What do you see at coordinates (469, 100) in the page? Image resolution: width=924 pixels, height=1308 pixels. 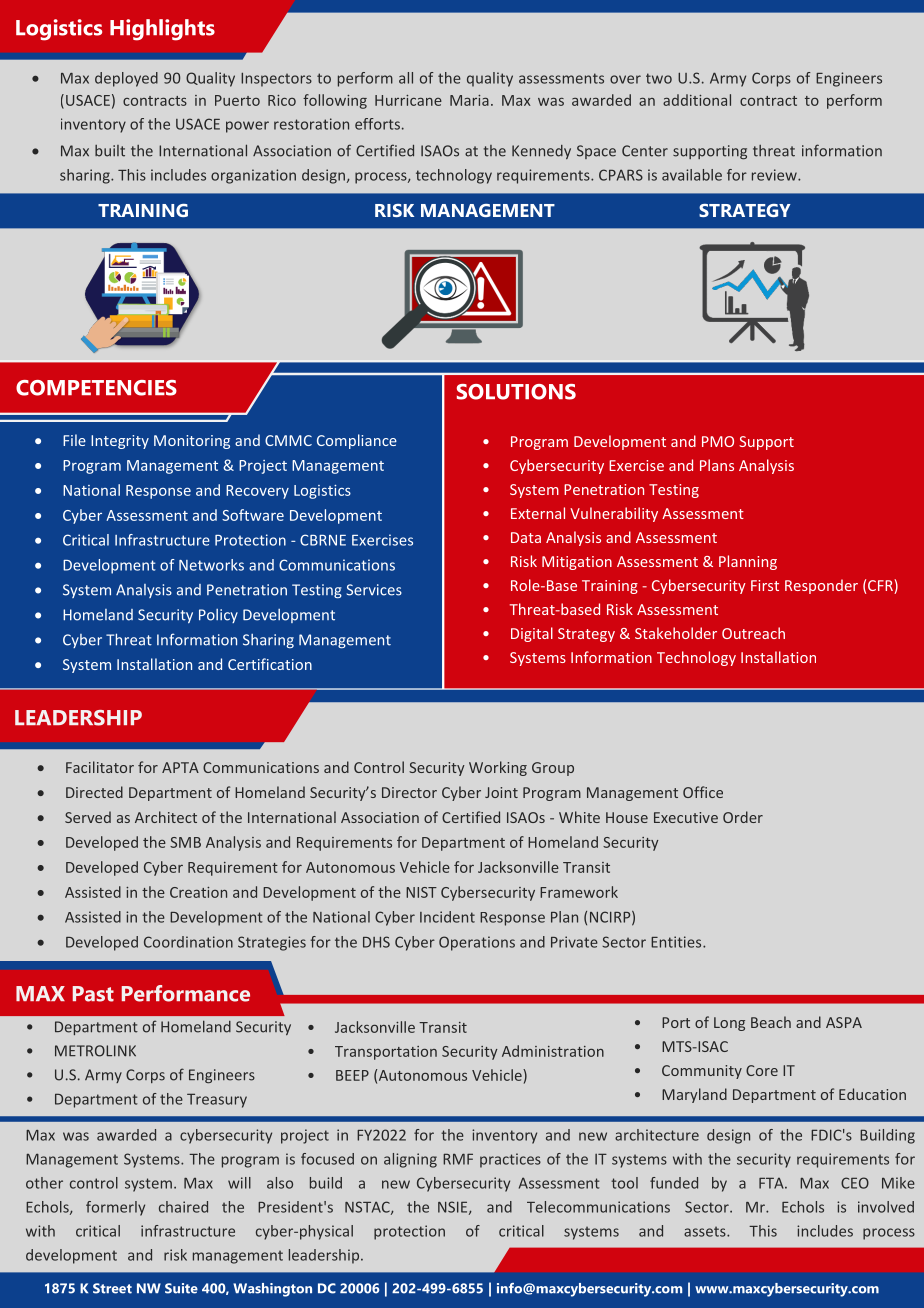 I see `Maria` at bounding box center [469, 100].
